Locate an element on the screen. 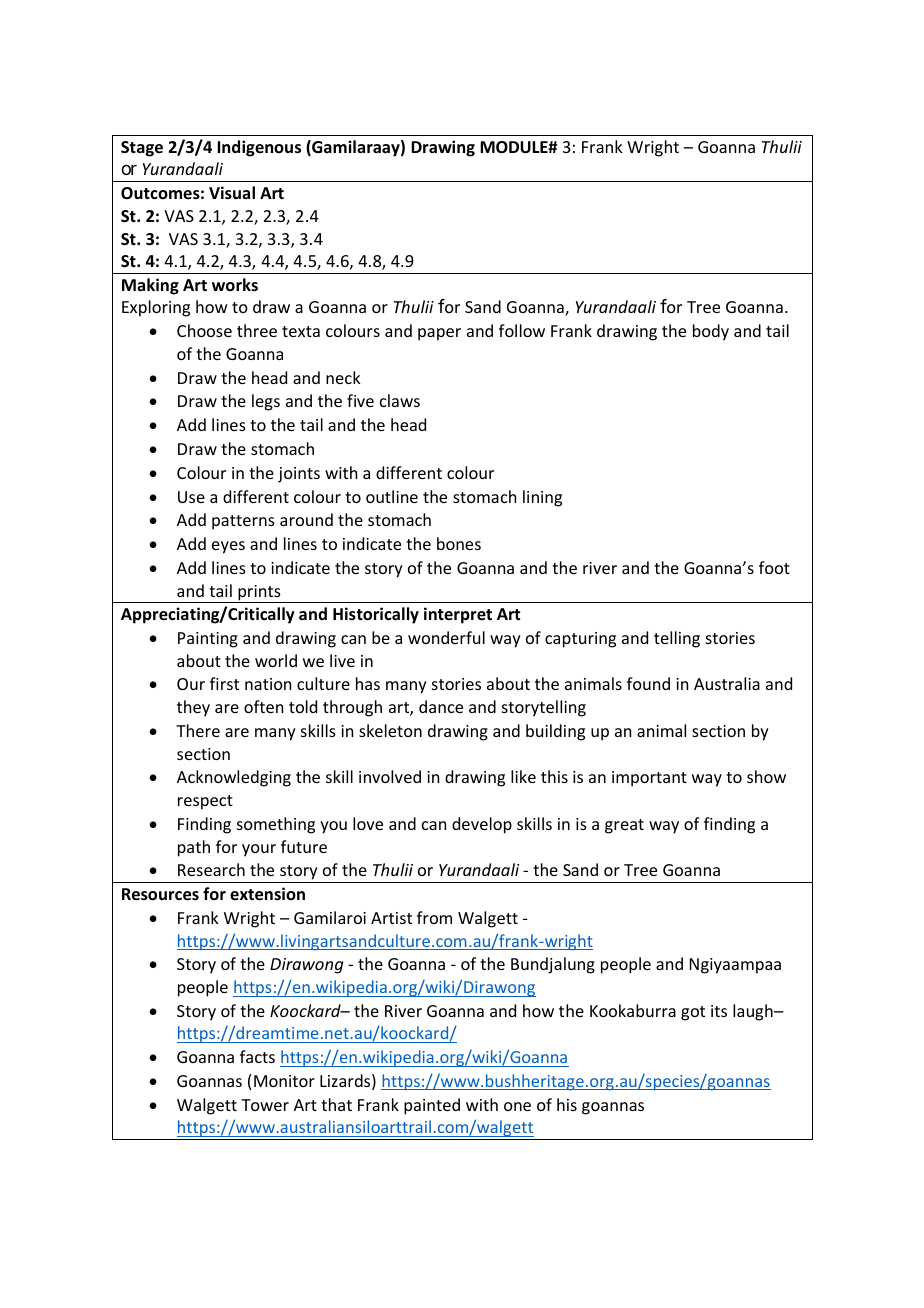  facts is located at coordinates (257, 1056).
